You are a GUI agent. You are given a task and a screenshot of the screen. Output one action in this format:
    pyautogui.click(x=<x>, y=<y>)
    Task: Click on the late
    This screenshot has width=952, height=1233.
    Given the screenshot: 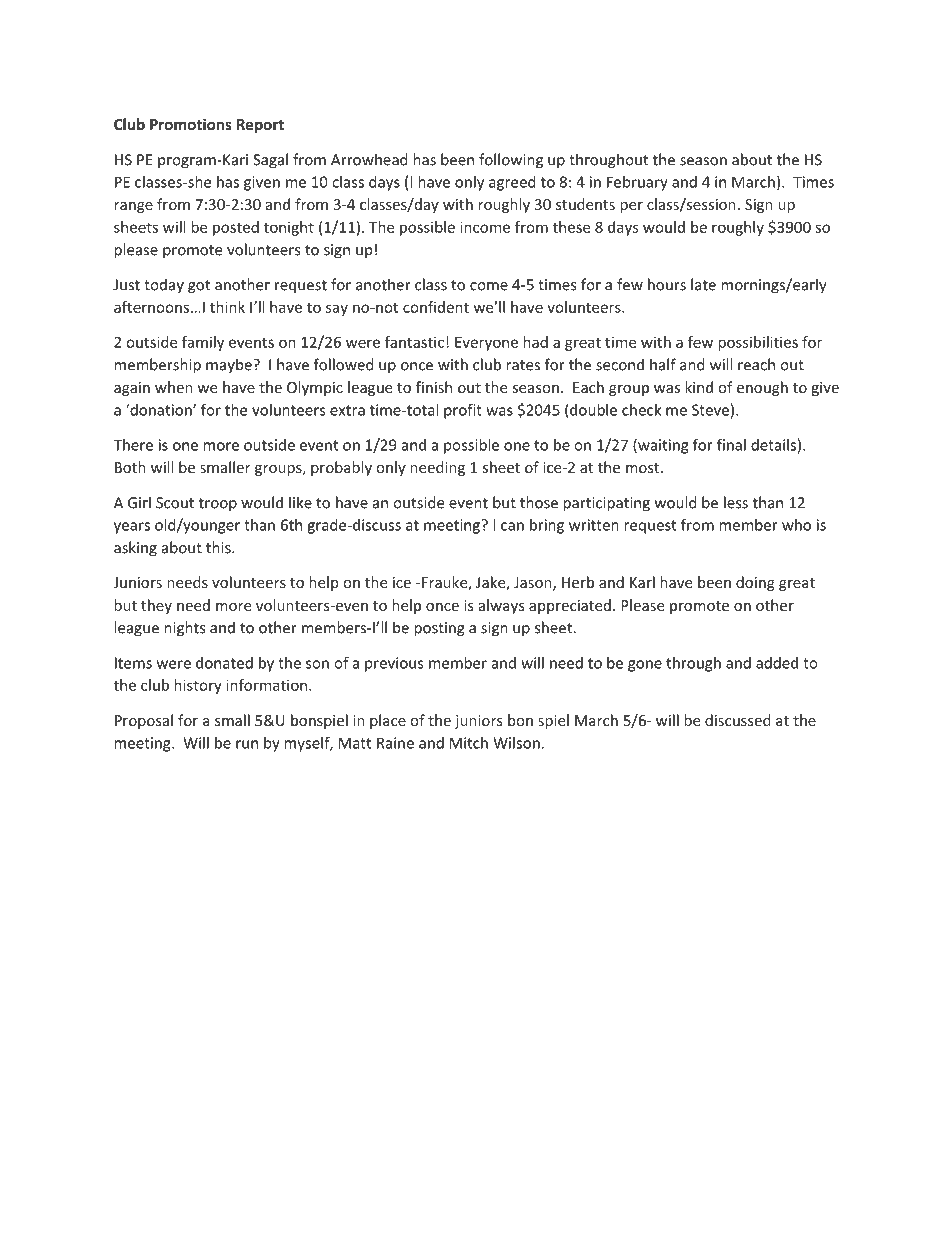 What is the action you would take?
    pyautogui.click(x=703, y=284)
